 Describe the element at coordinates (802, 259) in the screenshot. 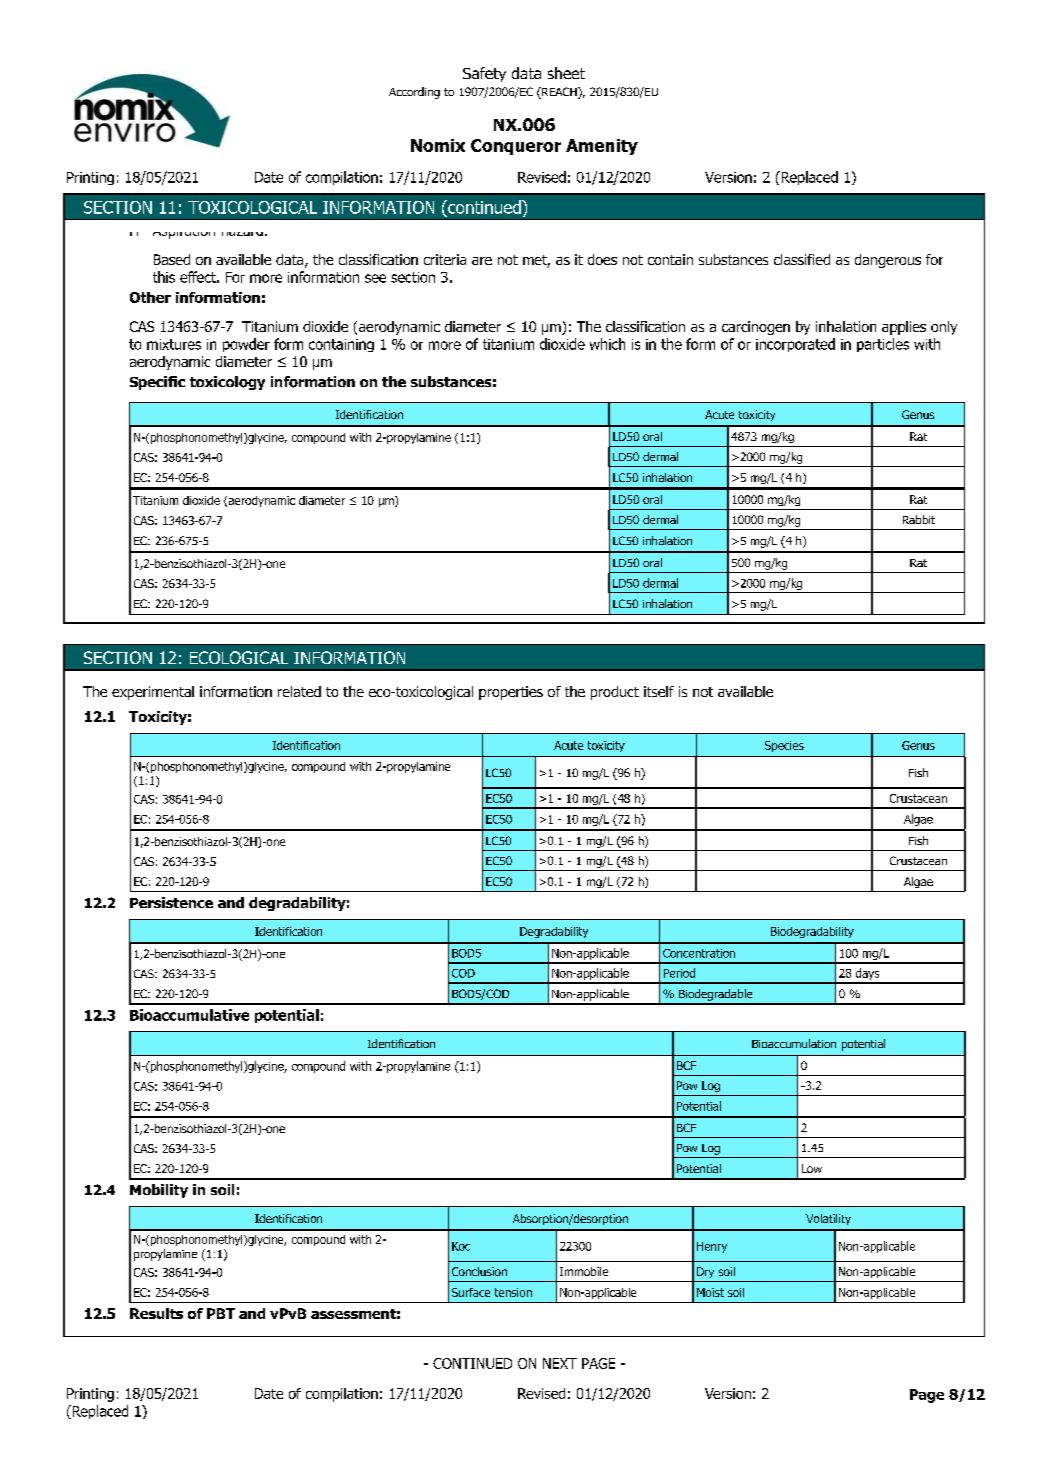

I see `classified` at that location.
